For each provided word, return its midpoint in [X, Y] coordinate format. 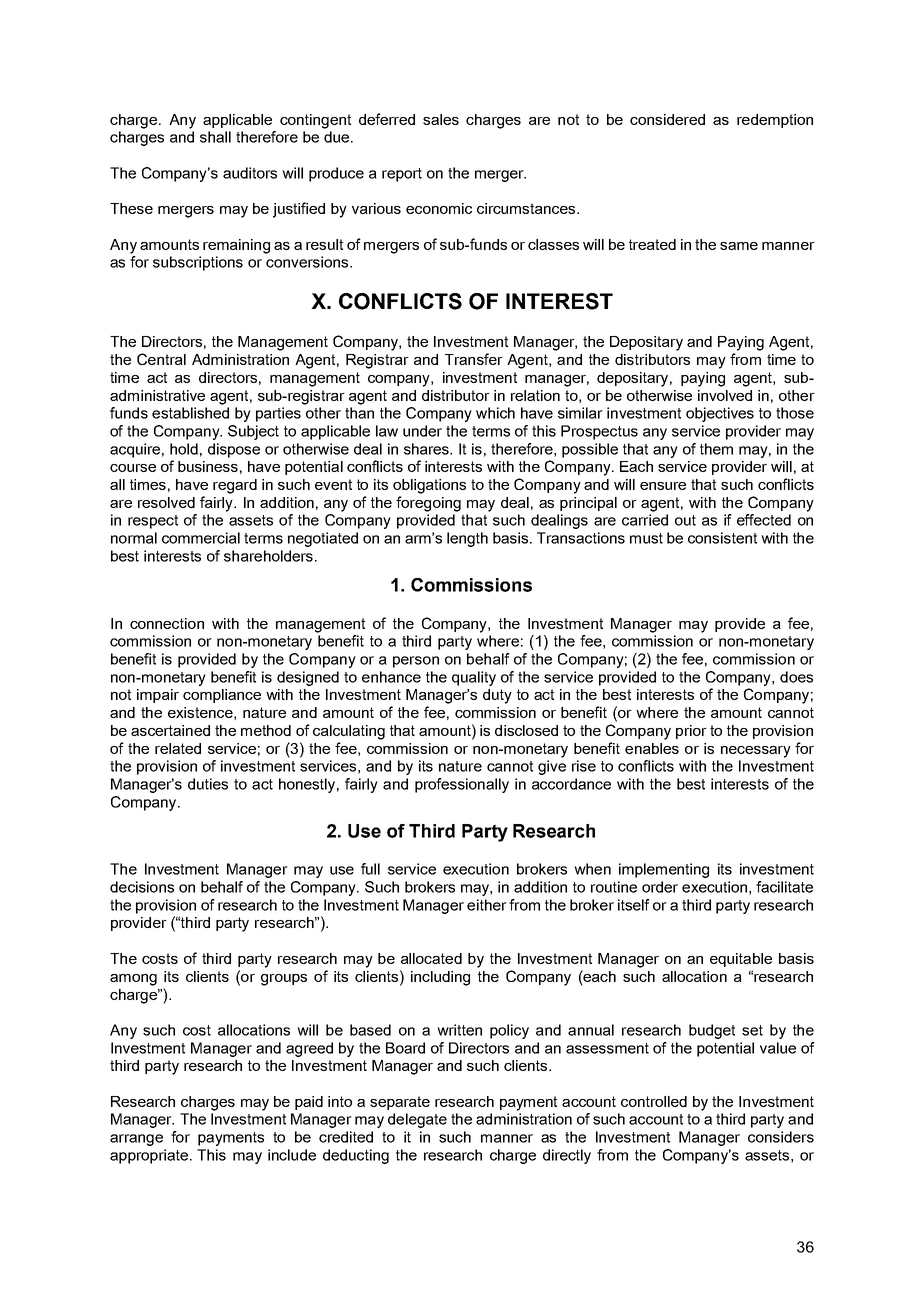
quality [474, 678]
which [495, 413]
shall [215, 137]
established [190, 413]
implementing [664, 870]
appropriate [149, 1156]
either [487, 905]
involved [725, 395]
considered [667, 119]
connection [167, 623]
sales [441, 119]
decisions [142, 887]
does [796, 677]
